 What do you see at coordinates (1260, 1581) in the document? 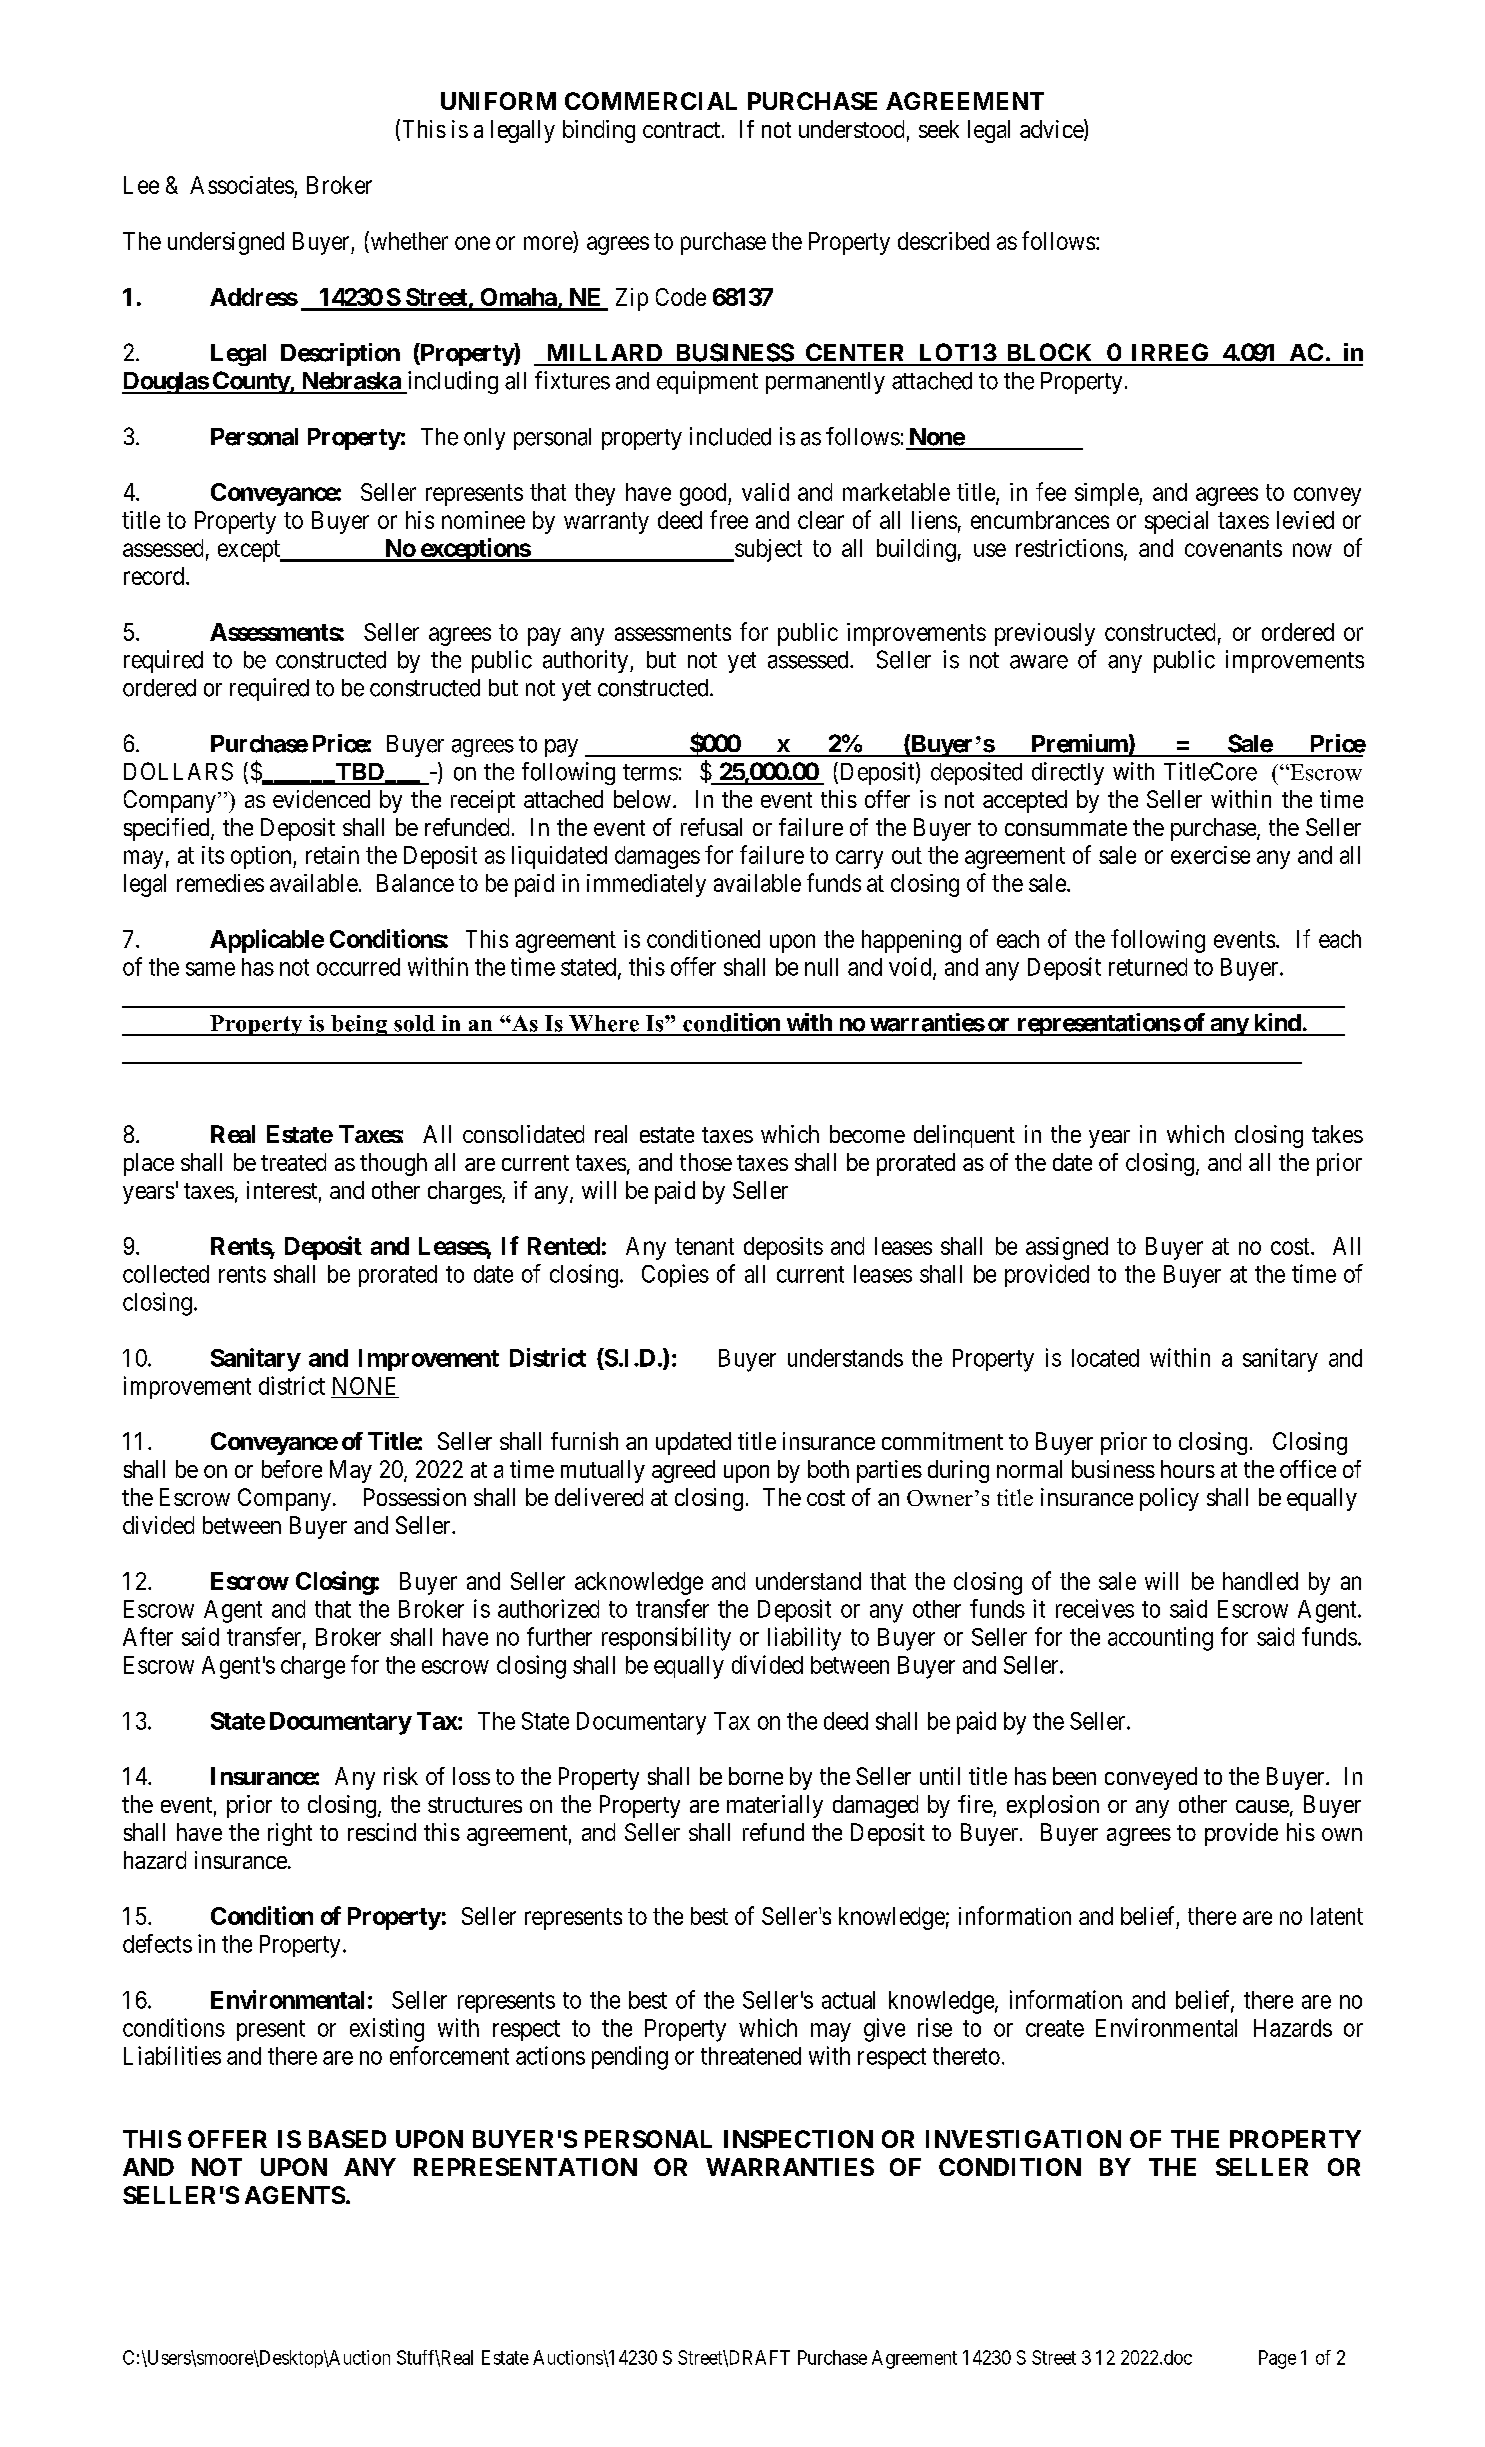
I see `handled` at bounding box center [1260, 1581].
